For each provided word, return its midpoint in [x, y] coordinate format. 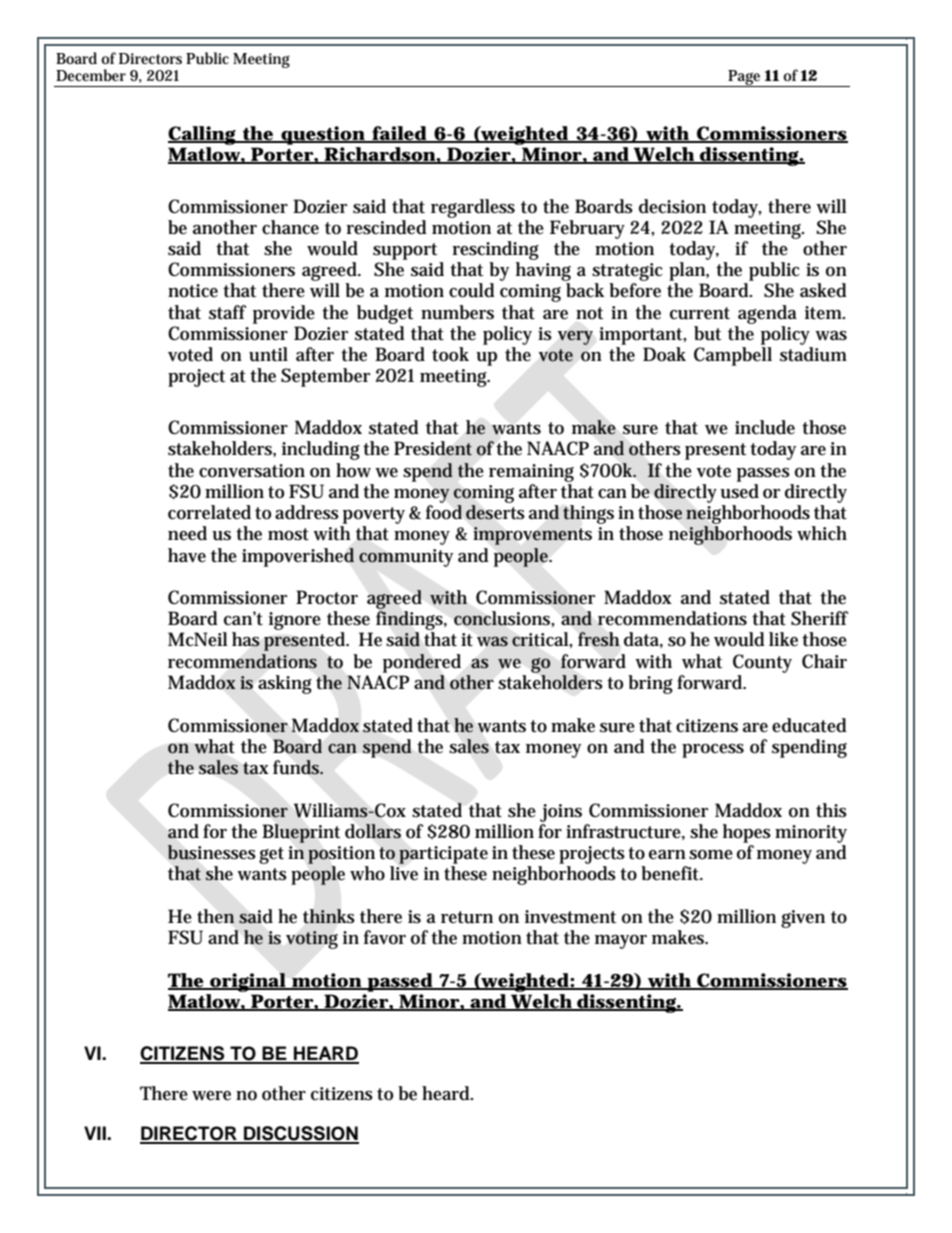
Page [745, 78]
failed [399, 134]
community [406, 558]
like [783, 639]
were [211, 1096]
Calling [203, 135]
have [187, 555]
